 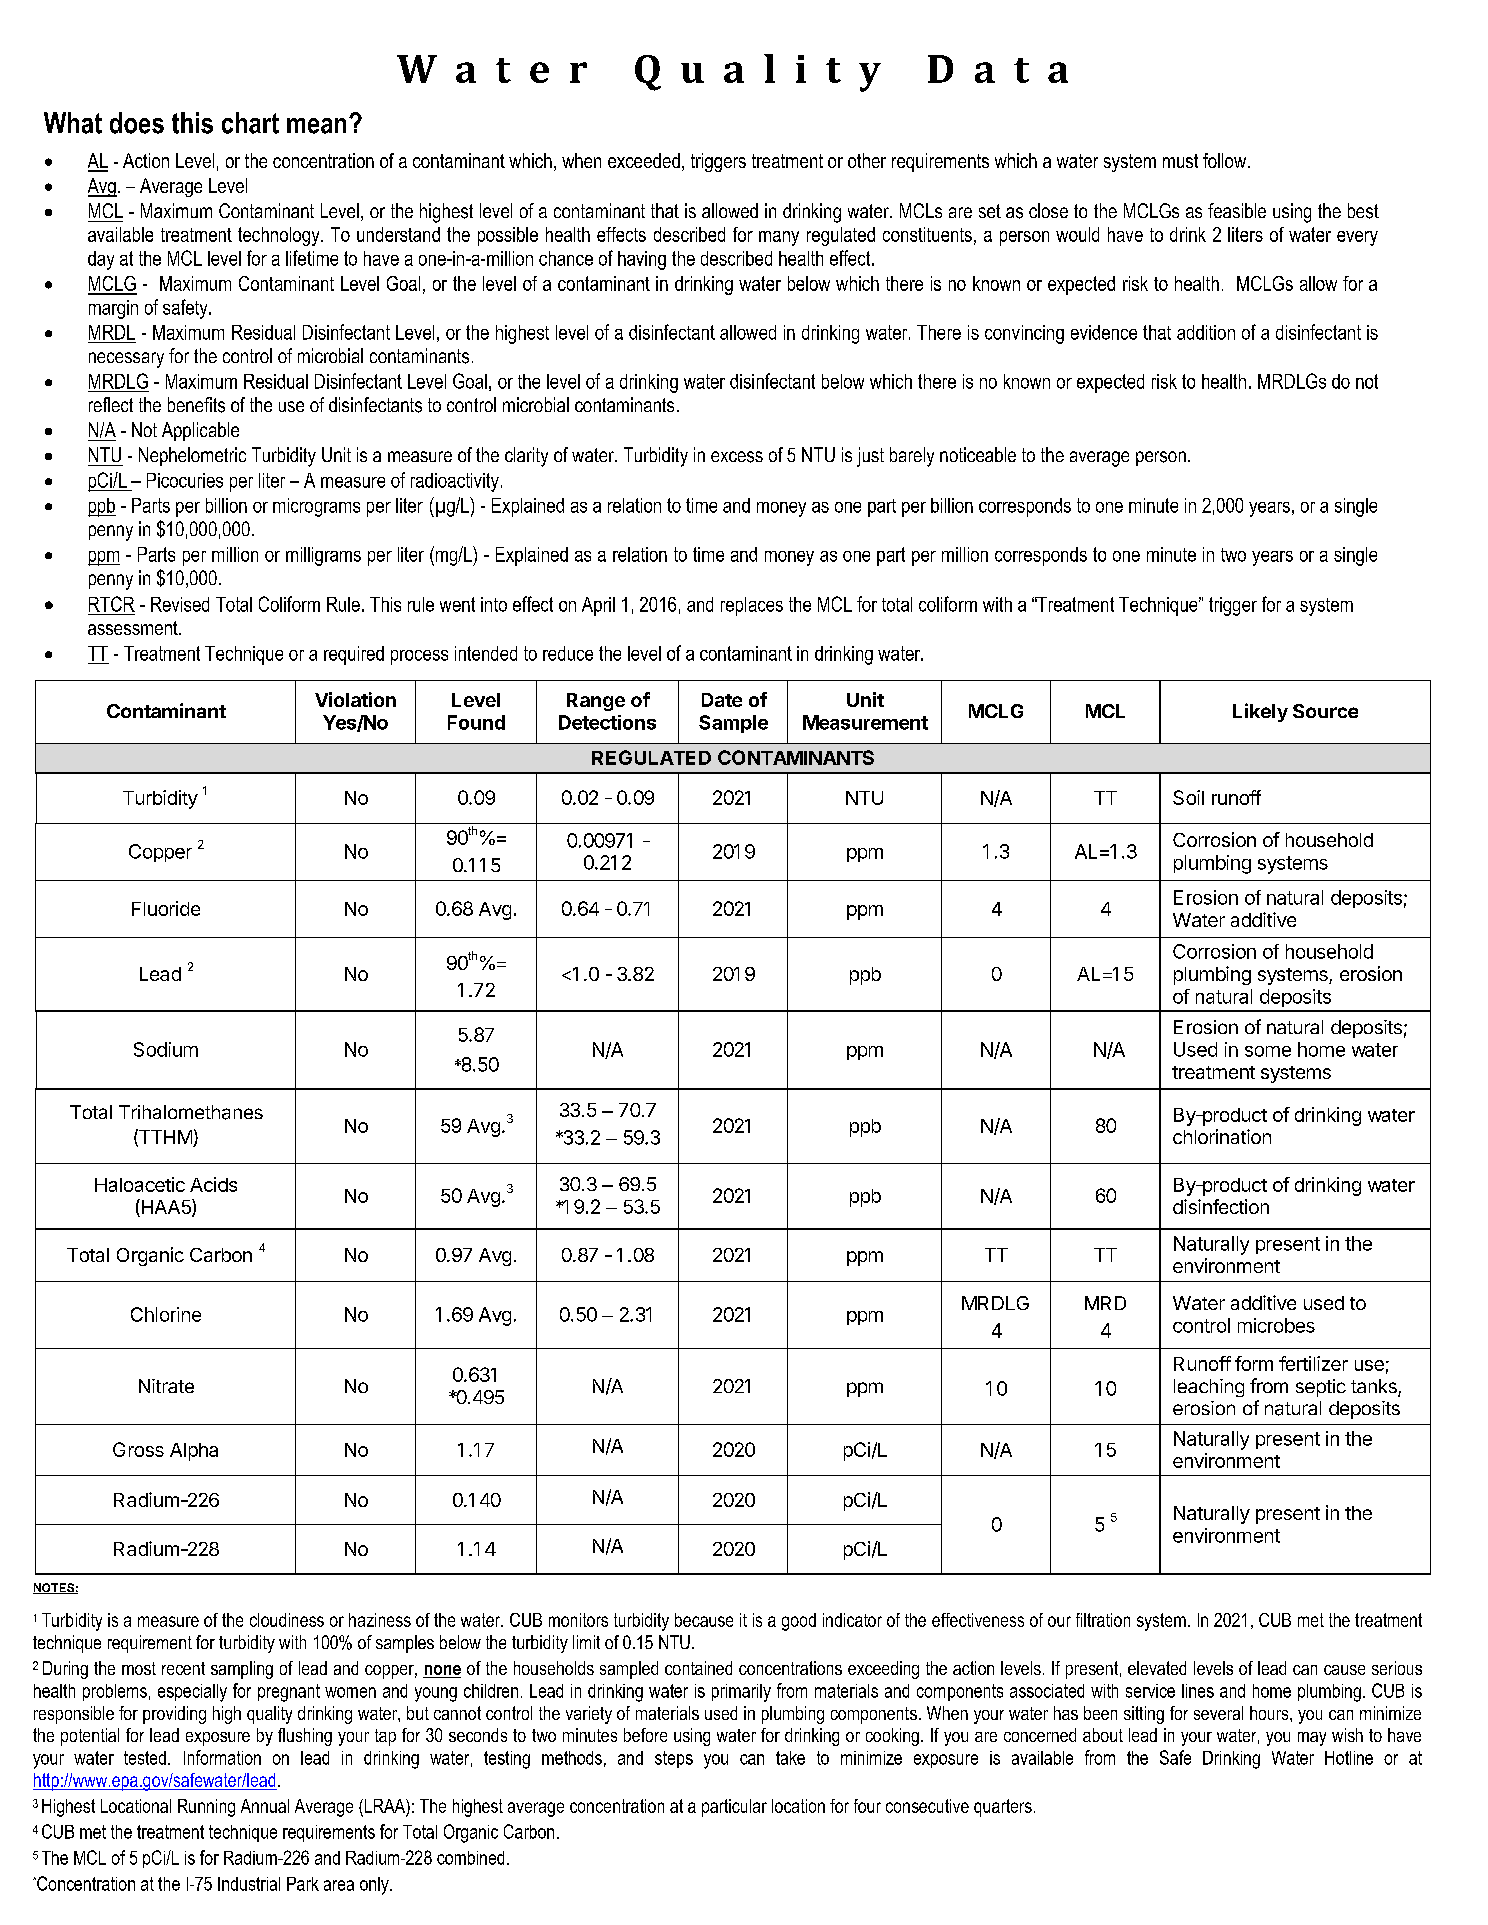 What do you see at coordinates (644, 160) in the screenshot?
I see `exceeded` at bounding box center [644, 160].
